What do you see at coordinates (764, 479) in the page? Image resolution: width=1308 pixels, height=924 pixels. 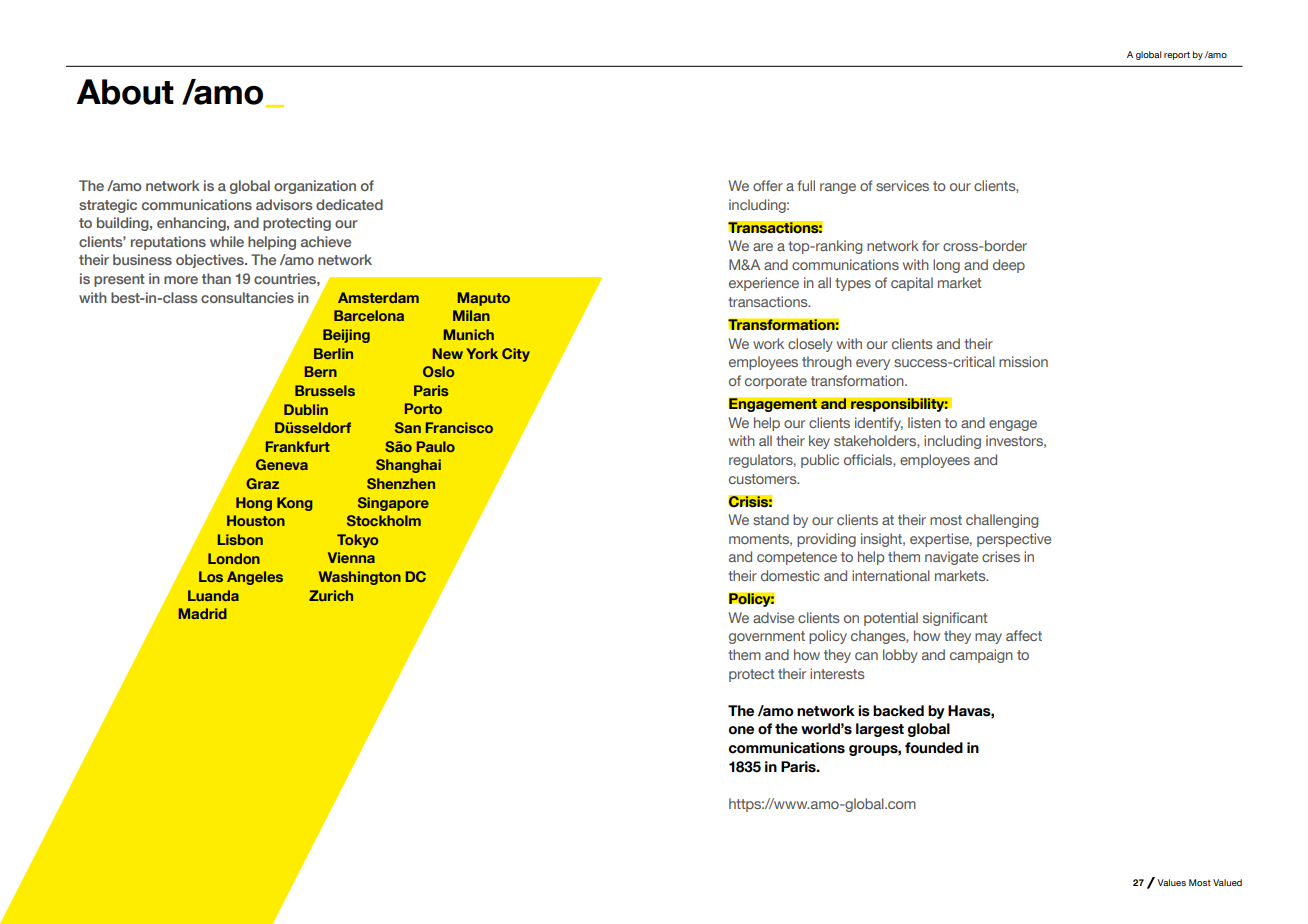 I see `customers` at bounding box center [764, 479].
